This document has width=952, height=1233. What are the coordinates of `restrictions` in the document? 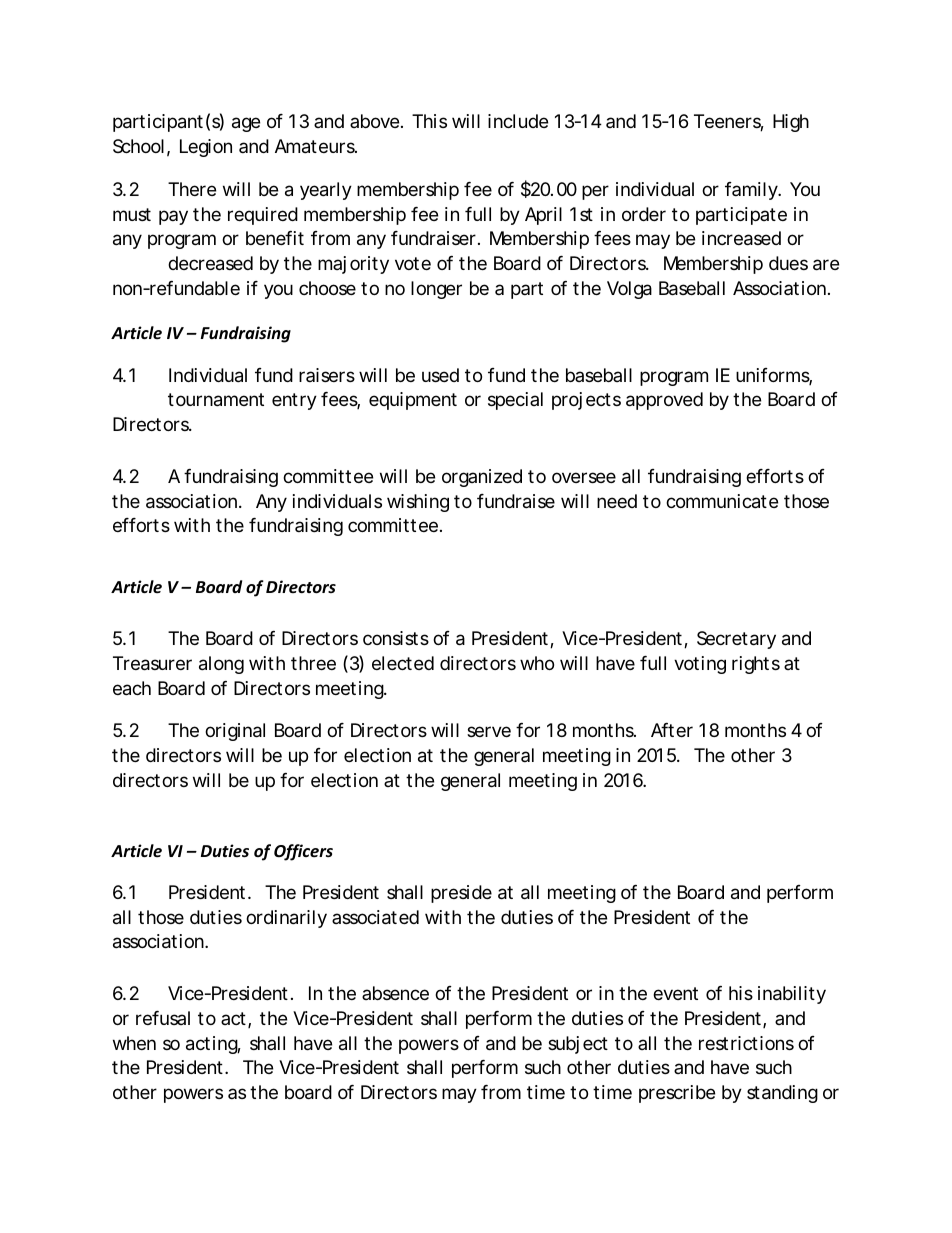 It's located at (746, 1043).
